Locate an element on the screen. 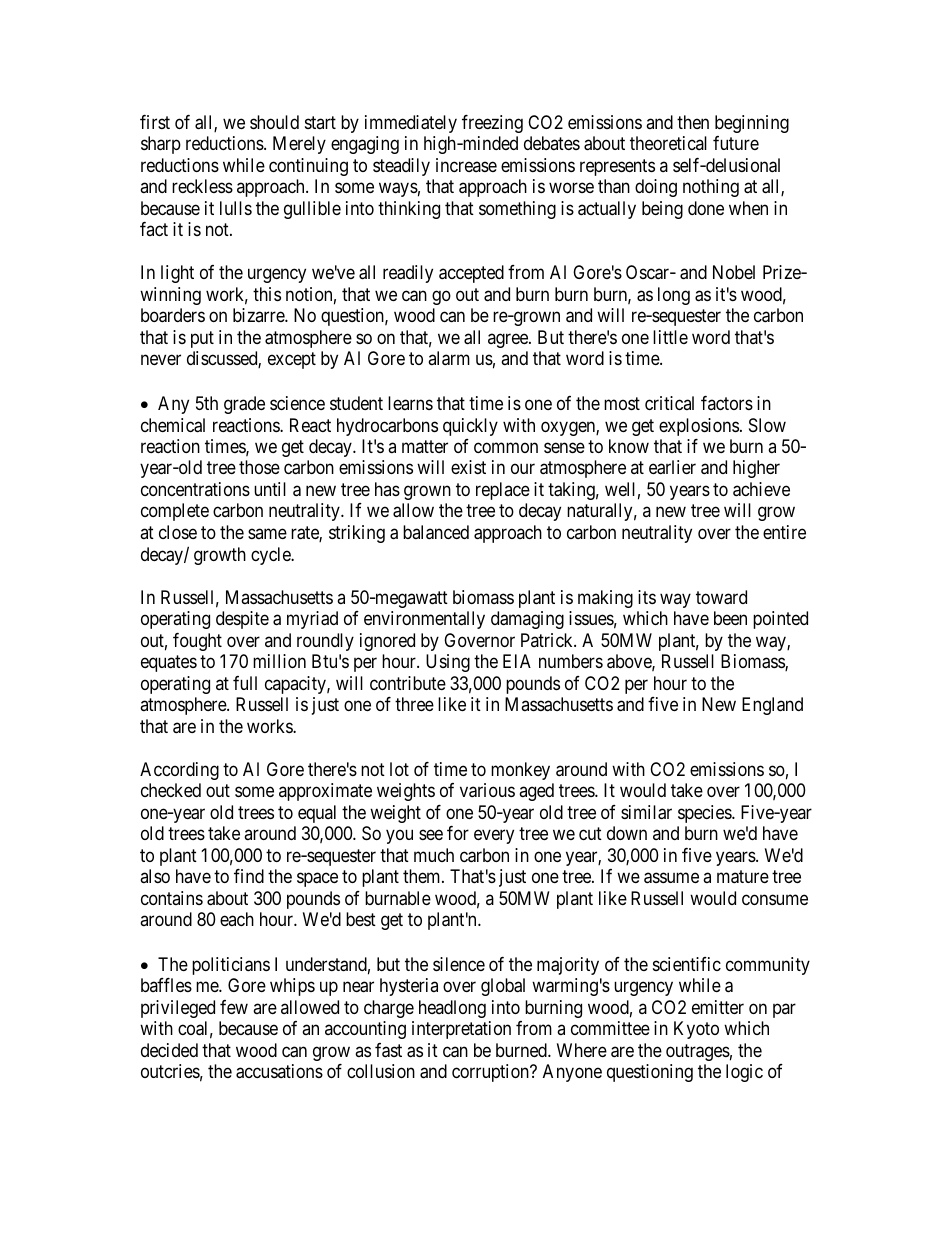 The width and height of the screenshot is (952, 1233). toward is located at coordinates (721, 597).
